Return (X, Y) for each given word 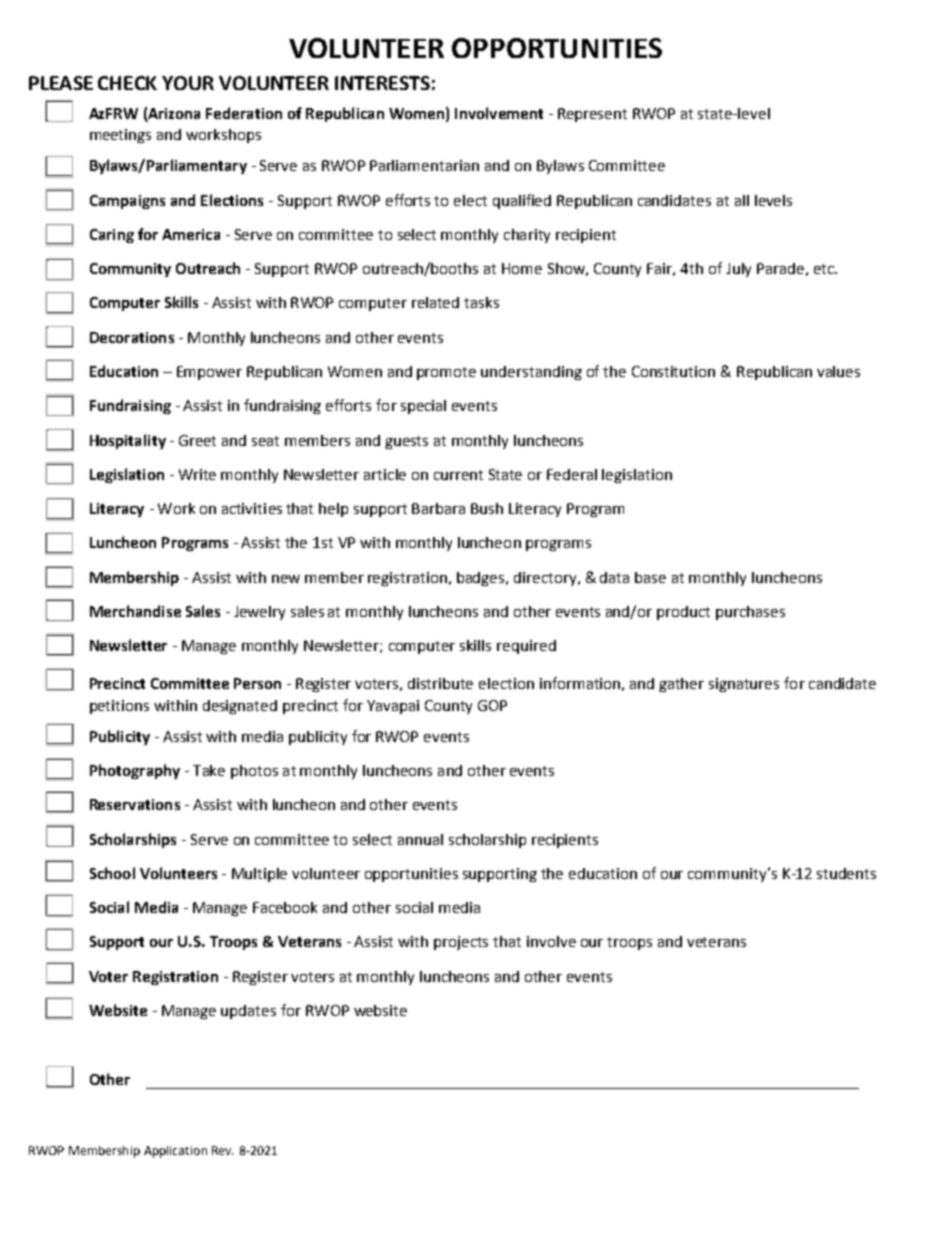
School (112, 873)
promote (446, 373)
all (742, 200)
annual (420, 839)
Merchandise (135, 611)
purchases (750, 613)
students (846, 873)
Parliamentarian (424, 165)
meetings (120, 136)
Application (175, 1152)
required (526, 647)
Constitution (673, 371)
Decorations (132, 337)
